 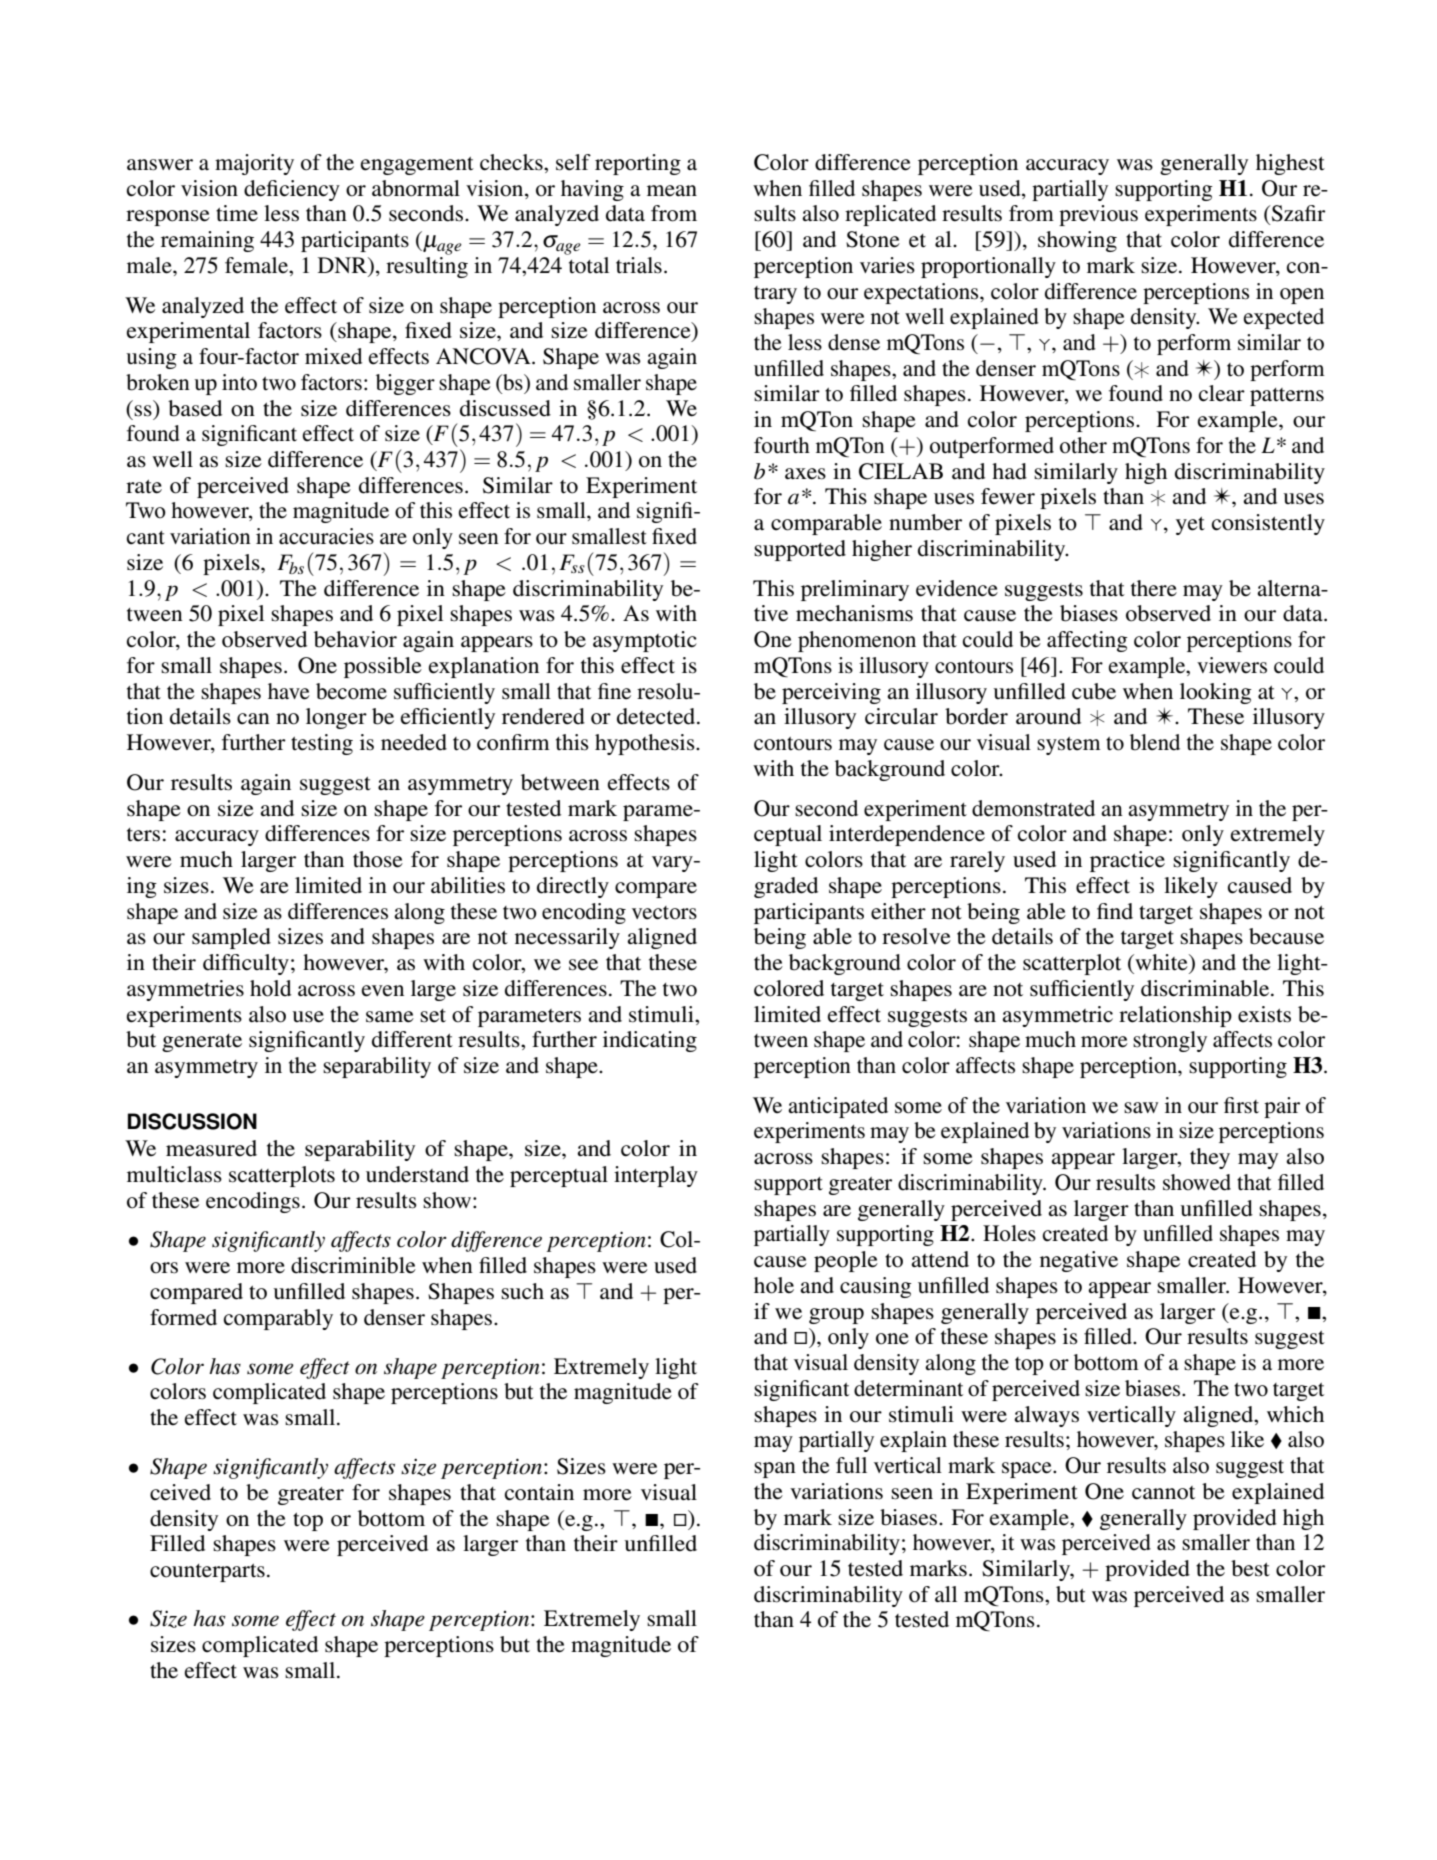 What do you see at coordinates (672, 191) in the screenshot?
I see `mean` at bounding box center [672, 191].
